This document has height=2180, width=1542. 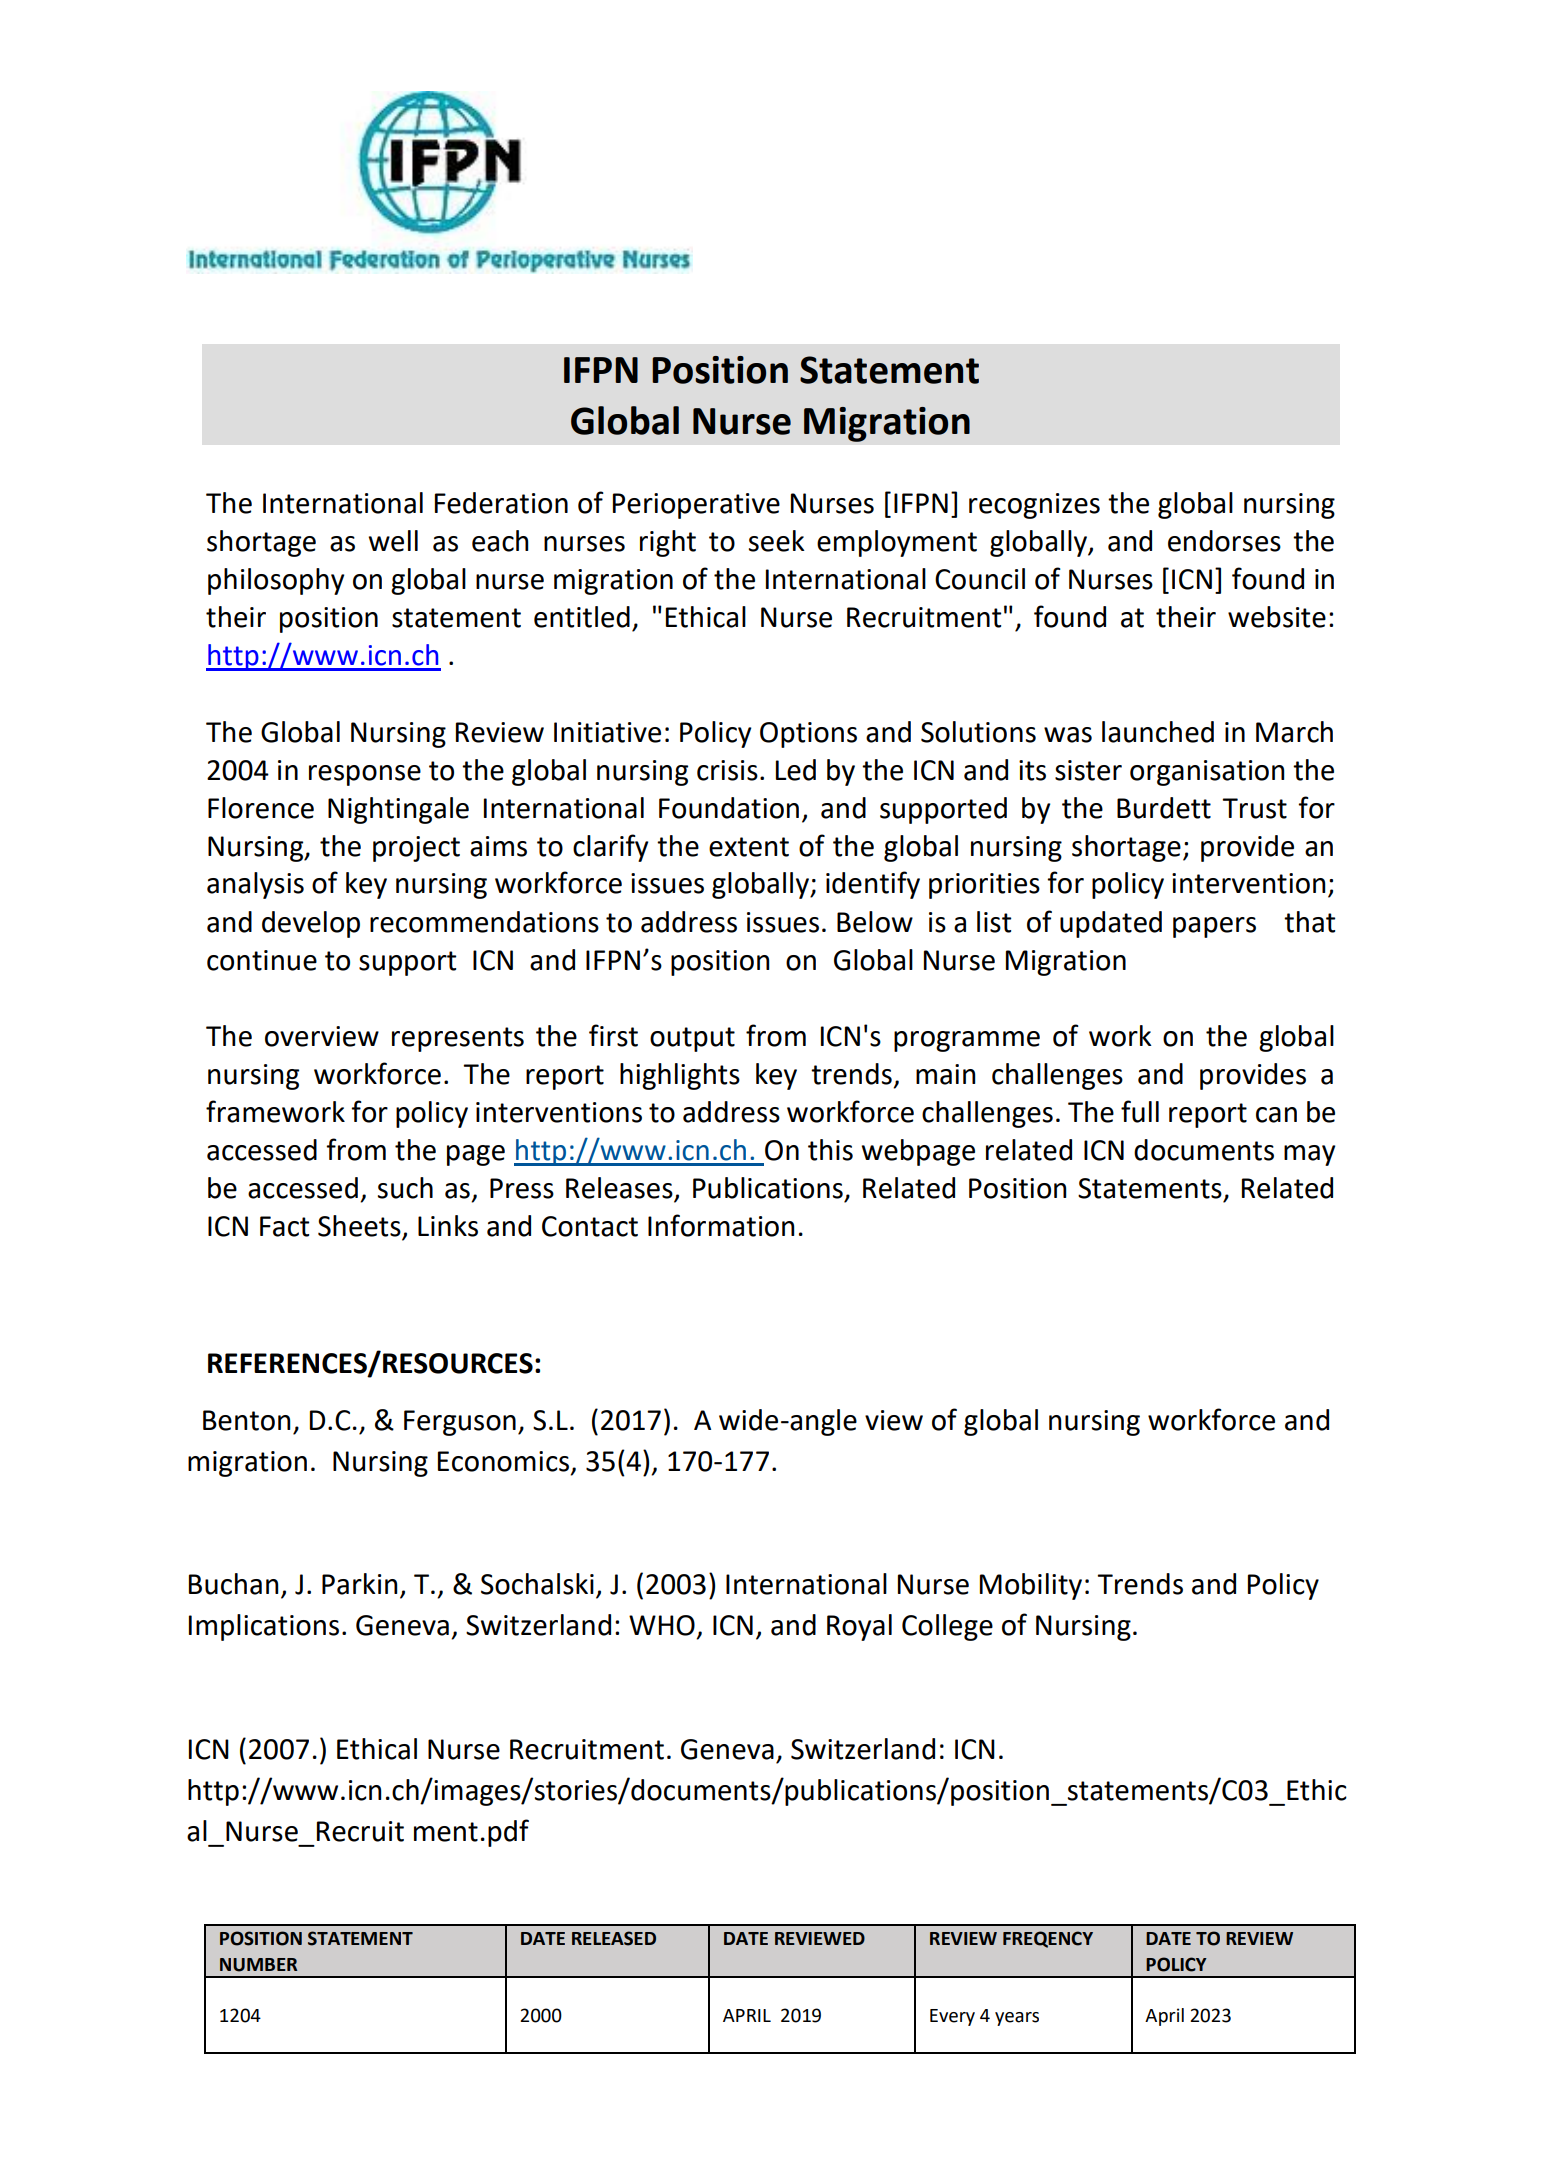 What do you see at coordinates (859, 1627) in the document?
I see `Royal` at bounding box center [859, 1627].
